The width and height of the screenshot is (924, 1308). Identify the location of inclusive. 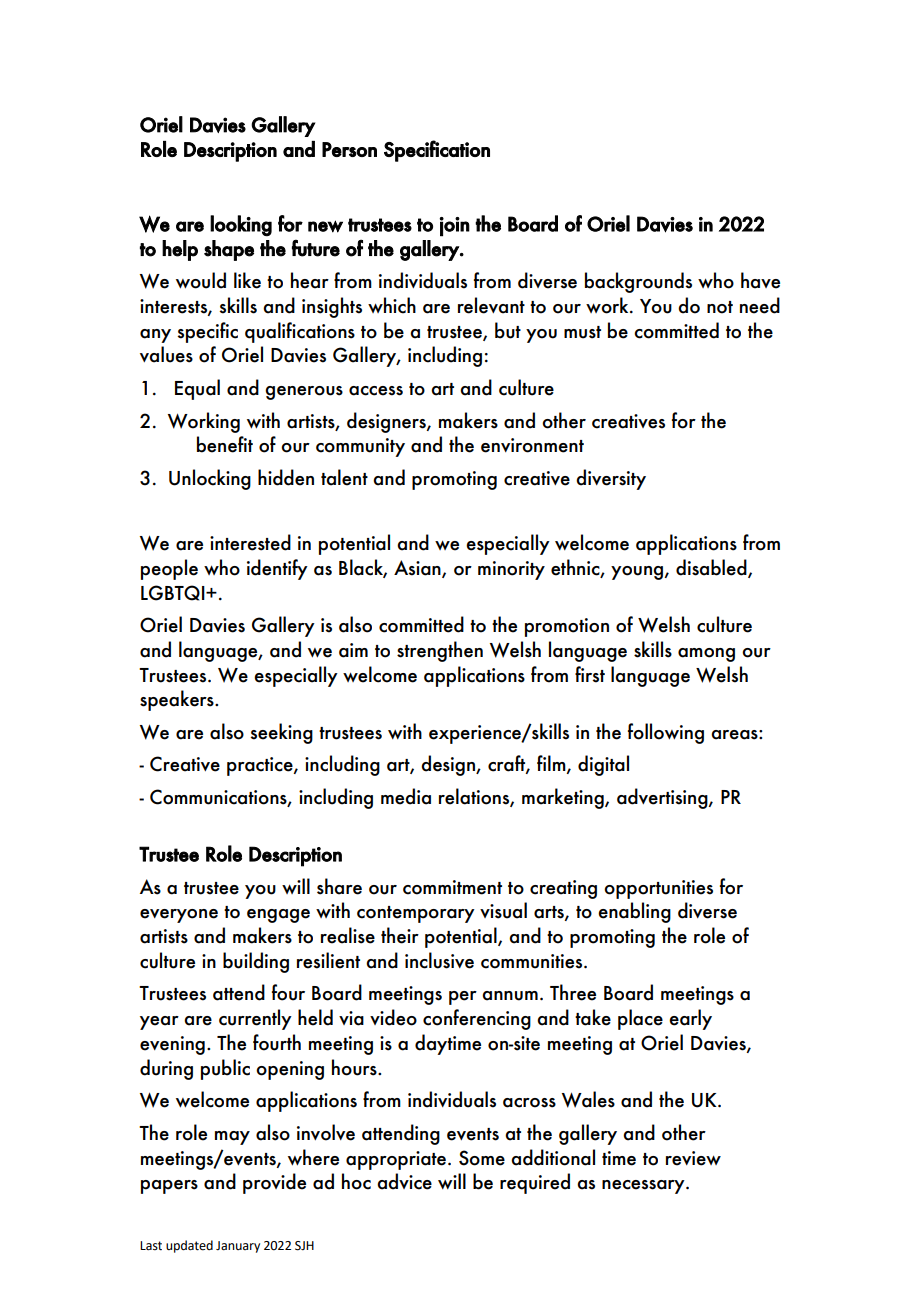
(439, 960).
